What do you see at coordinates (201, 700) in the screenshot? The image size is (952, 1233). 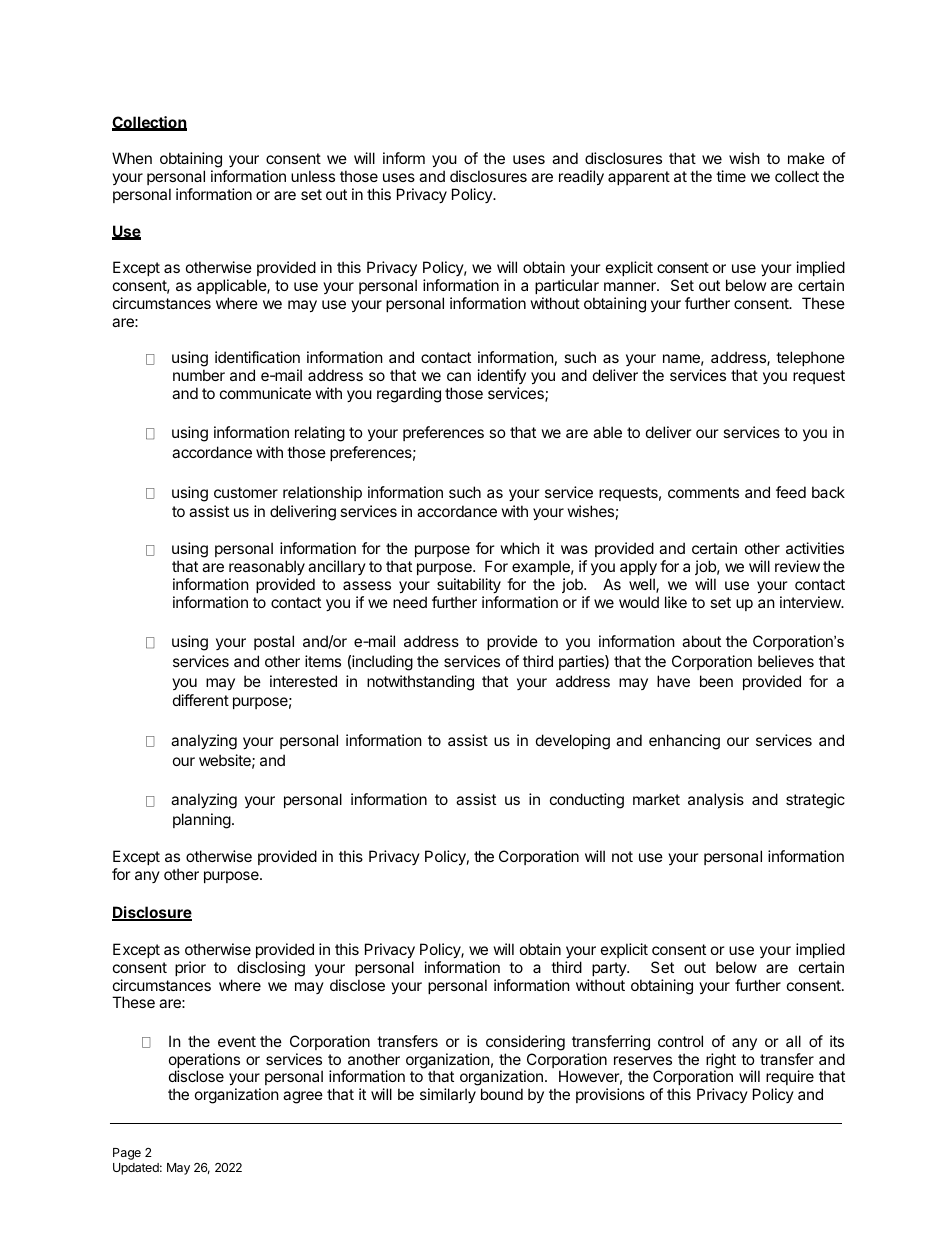 I see `different` at bounding box center [201, 700].
